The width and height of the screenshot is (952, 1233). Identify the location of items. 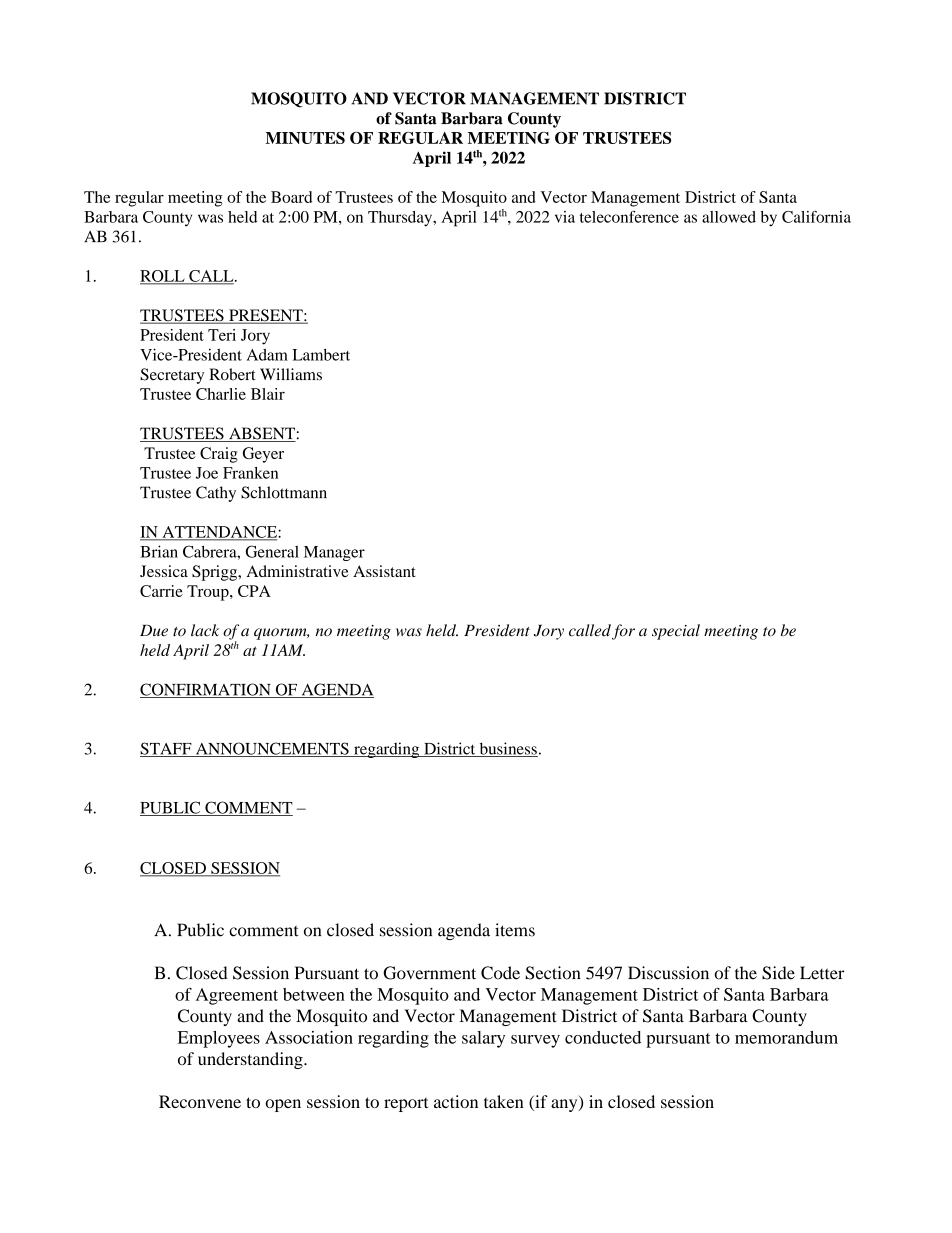
(515, 930).
